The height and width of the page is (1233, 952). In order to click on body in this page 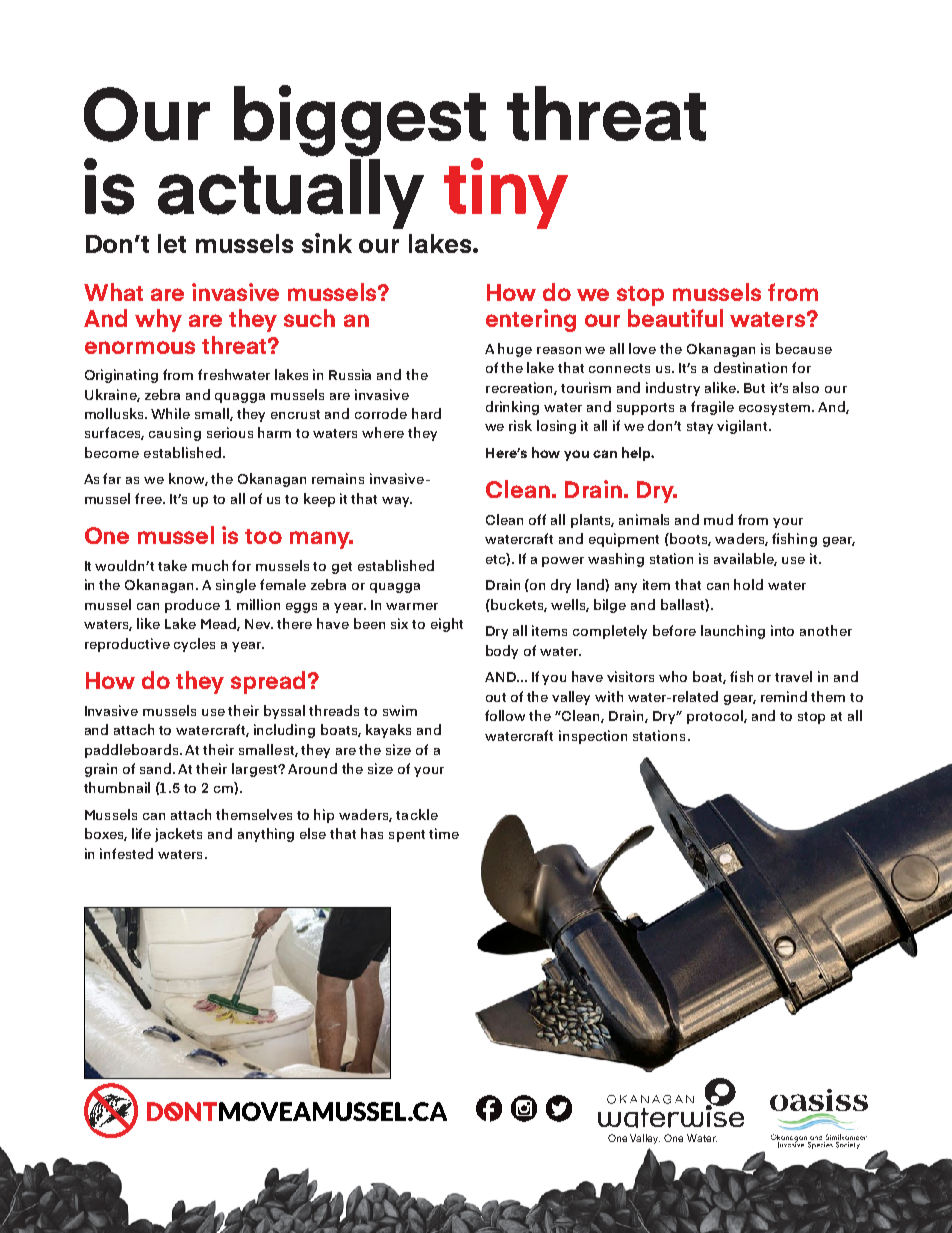, I will do `click(502, 652)`.
